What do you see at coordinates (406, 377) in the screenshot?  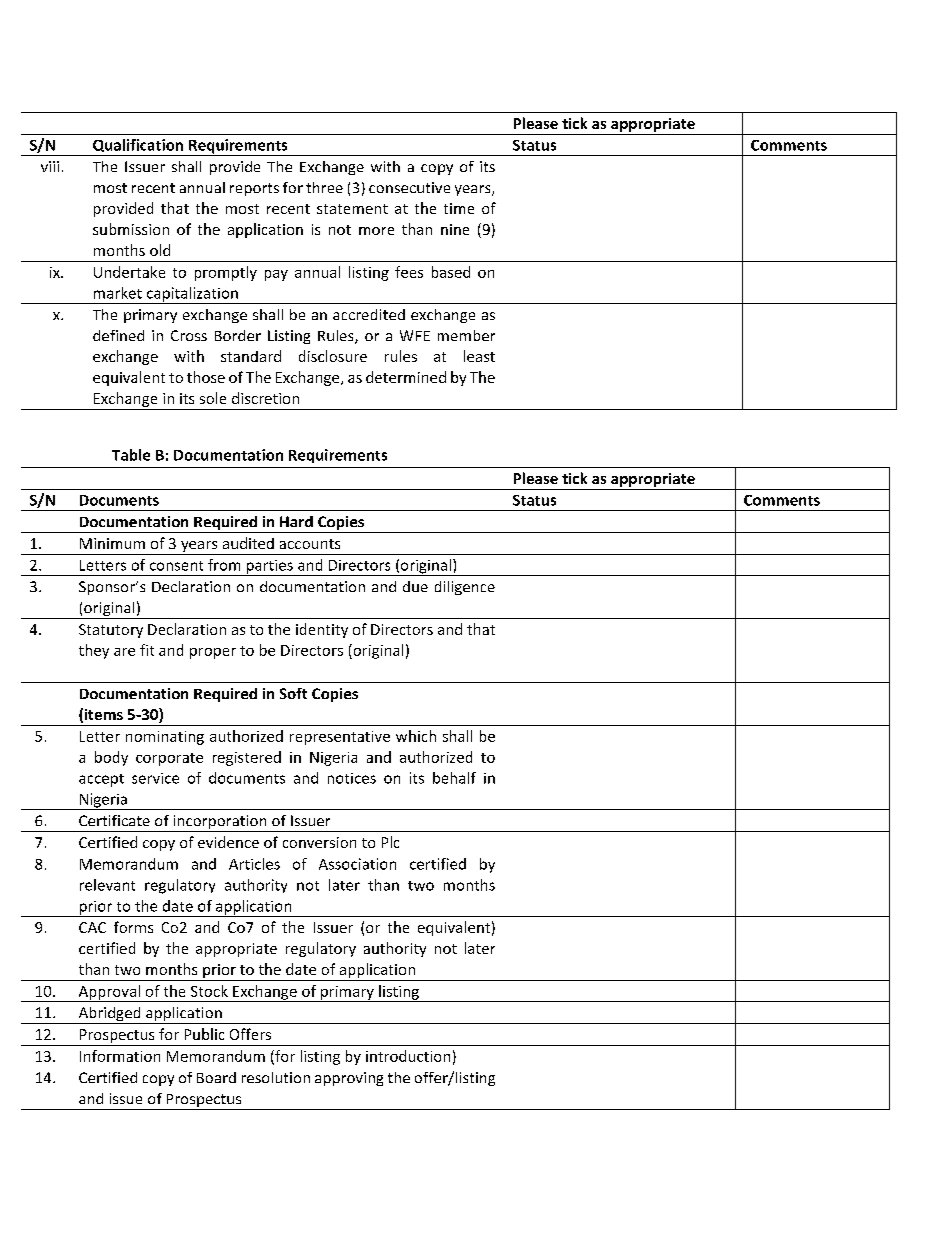 I see `determined` at bounding box center [406, 377].
